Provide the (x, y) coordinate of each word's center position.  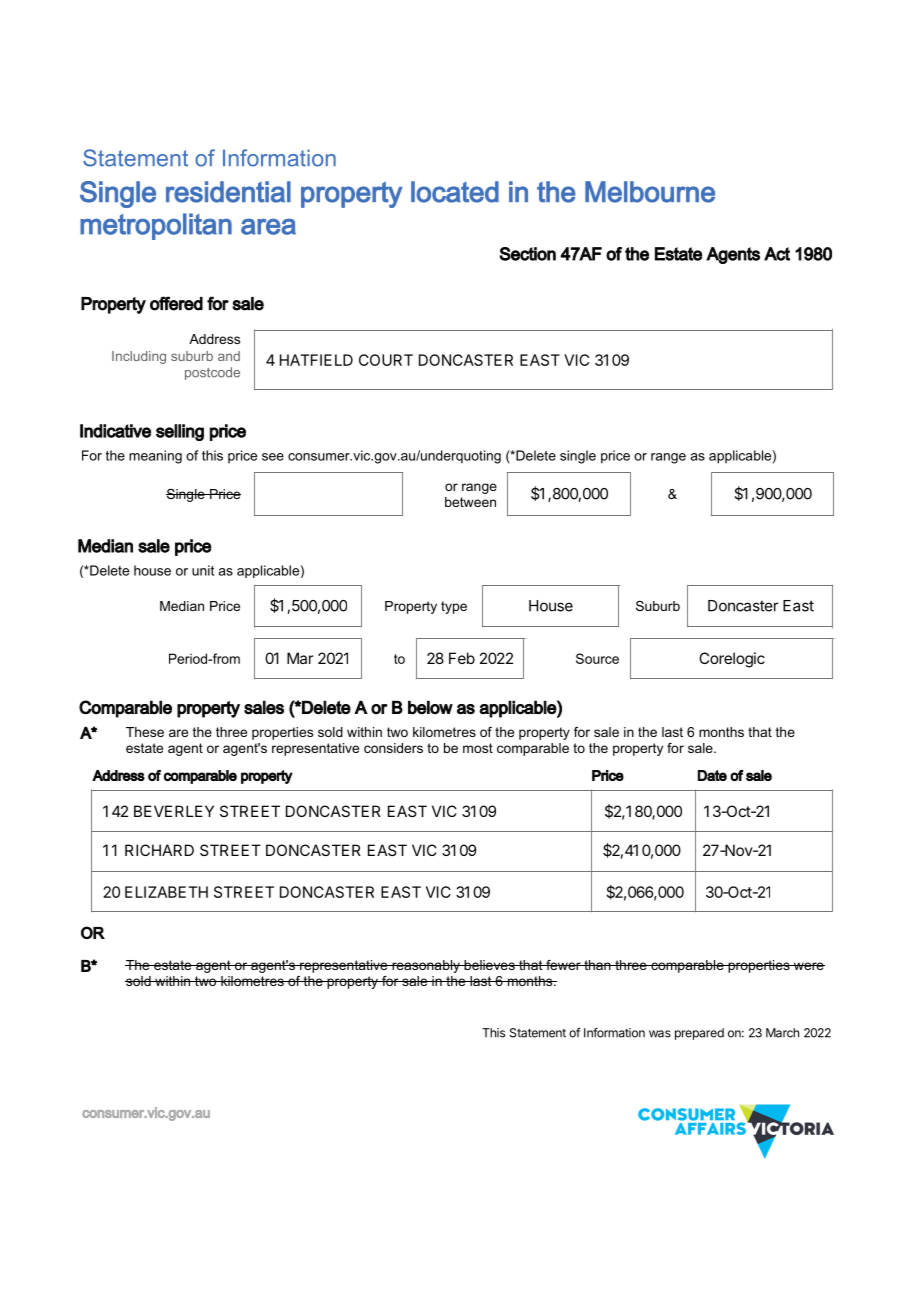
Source (597, 658)
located (455, 192)
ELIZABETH (166, 892)
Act (777, 254)
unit (203, 570)
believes (489, 965)
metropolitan (156, 226)
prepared (699, 1034)
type (454, 607)
